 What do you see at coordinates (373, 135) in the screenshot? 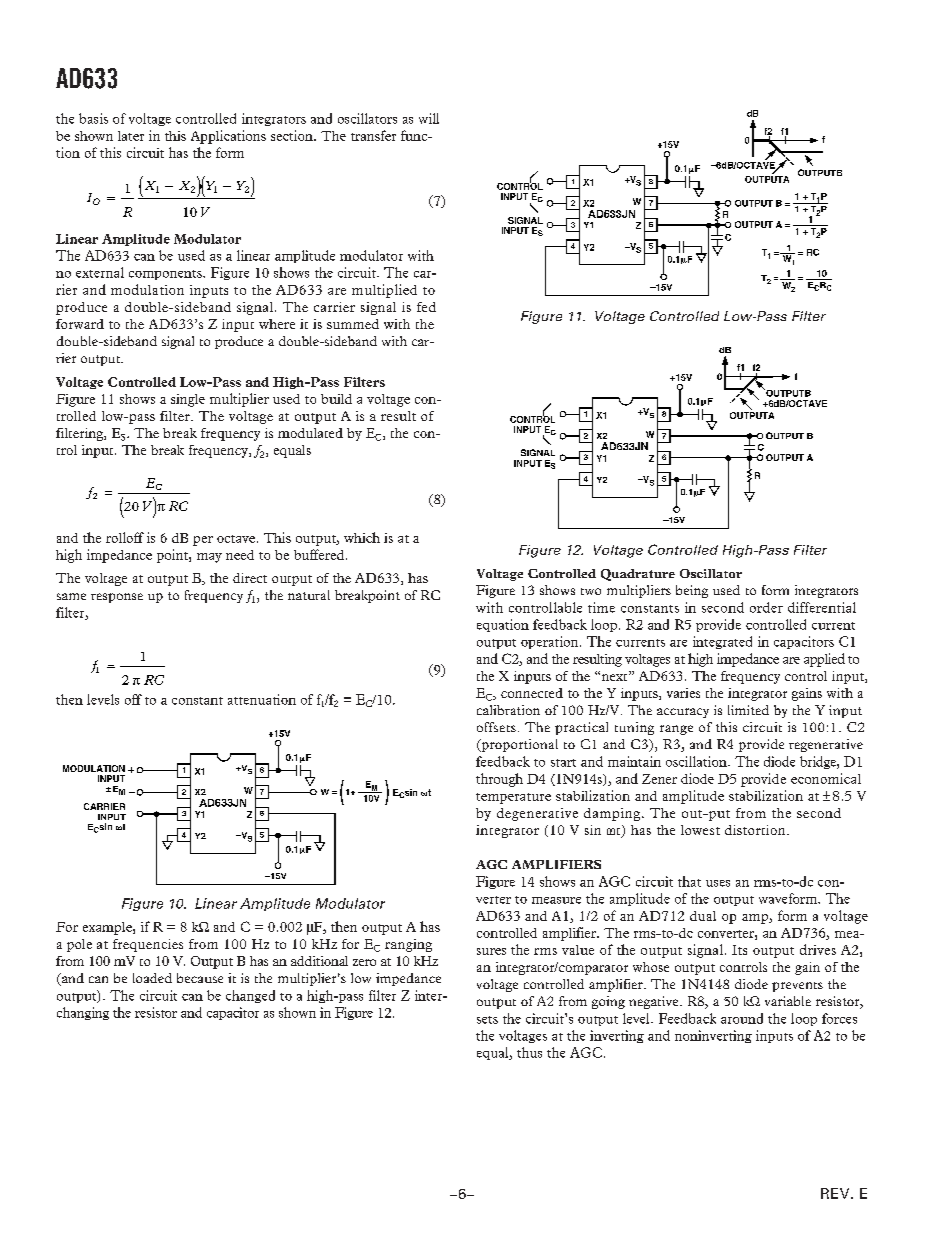
I see `transfer` at bounding box center [373, 135].
